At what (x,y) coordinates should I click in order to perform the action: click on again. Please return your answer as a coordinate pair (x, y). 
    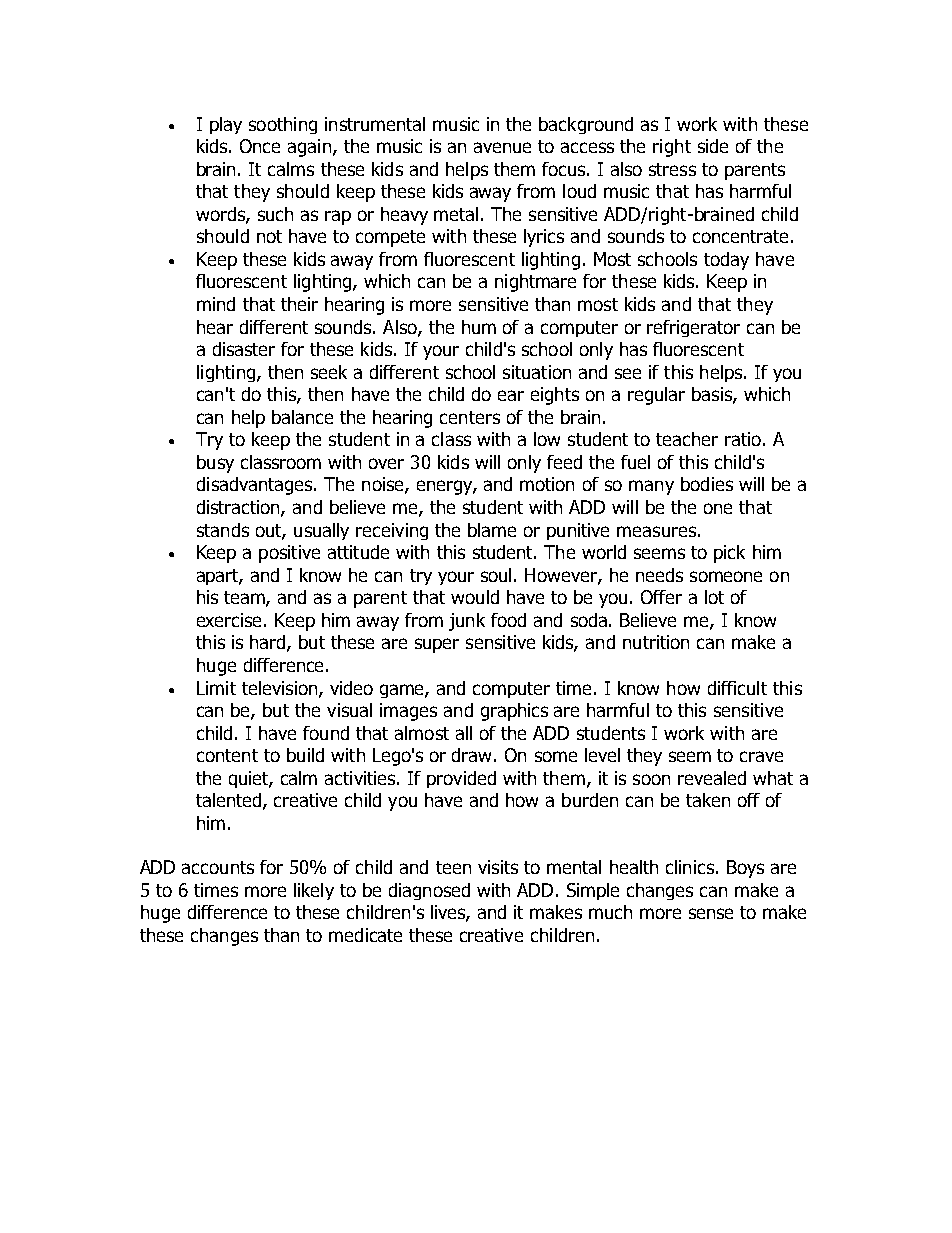
    Looking at the image, I should click on (309, 148).
